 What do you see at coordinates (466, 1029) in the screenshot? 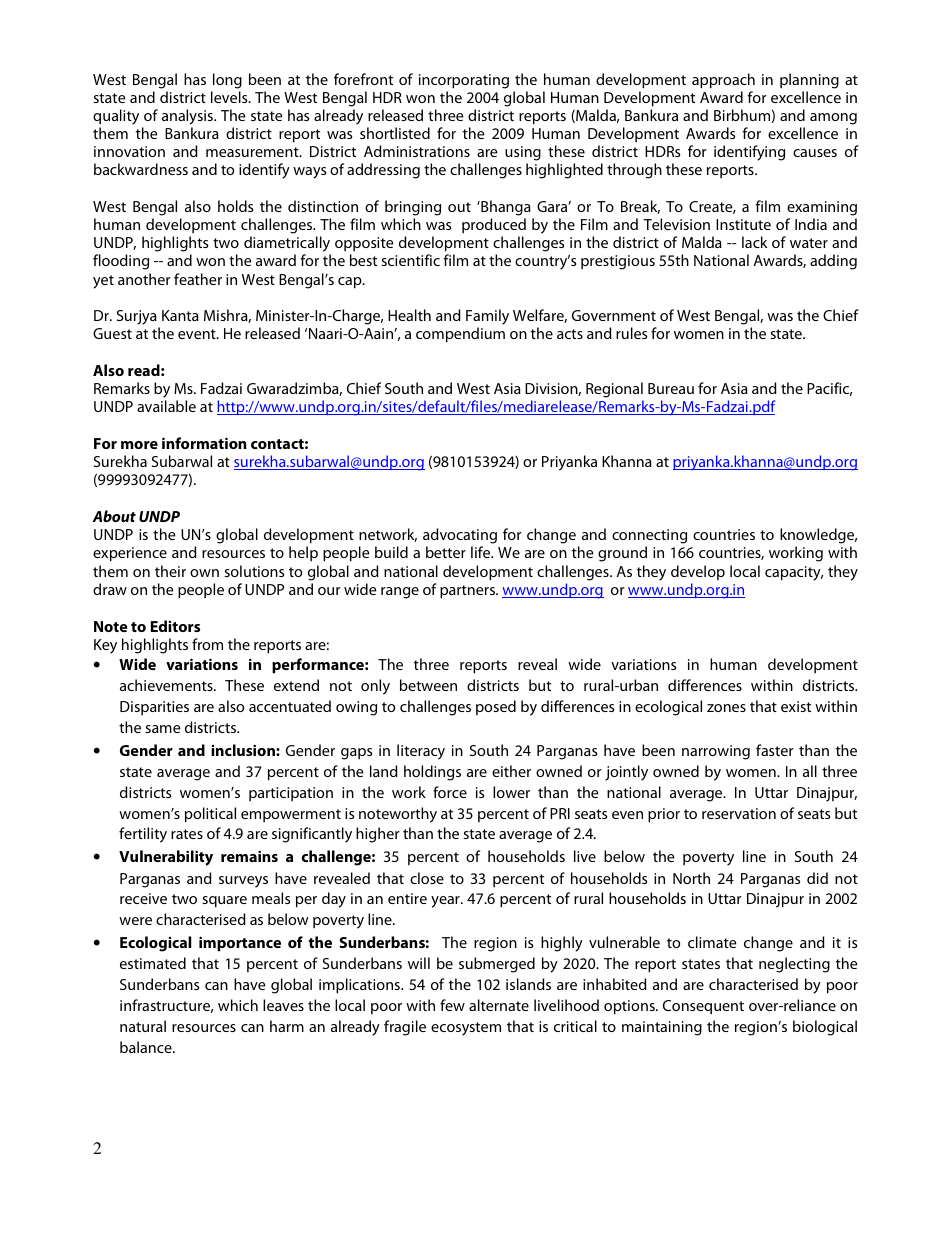
I see `ecosystem` at bounding box center [466, 1029].
